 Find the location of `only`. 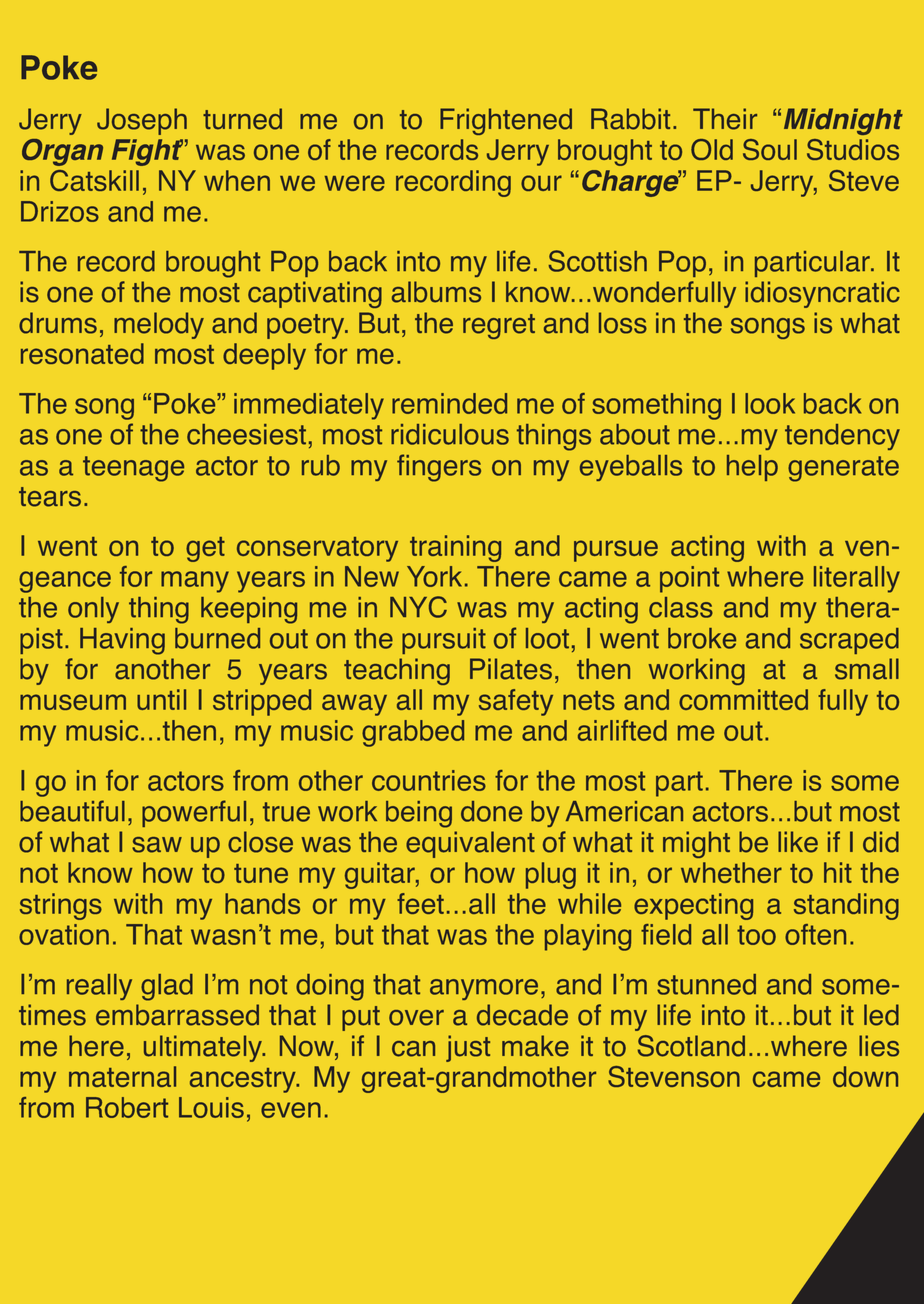

only is located at coordinates (93, 610).
